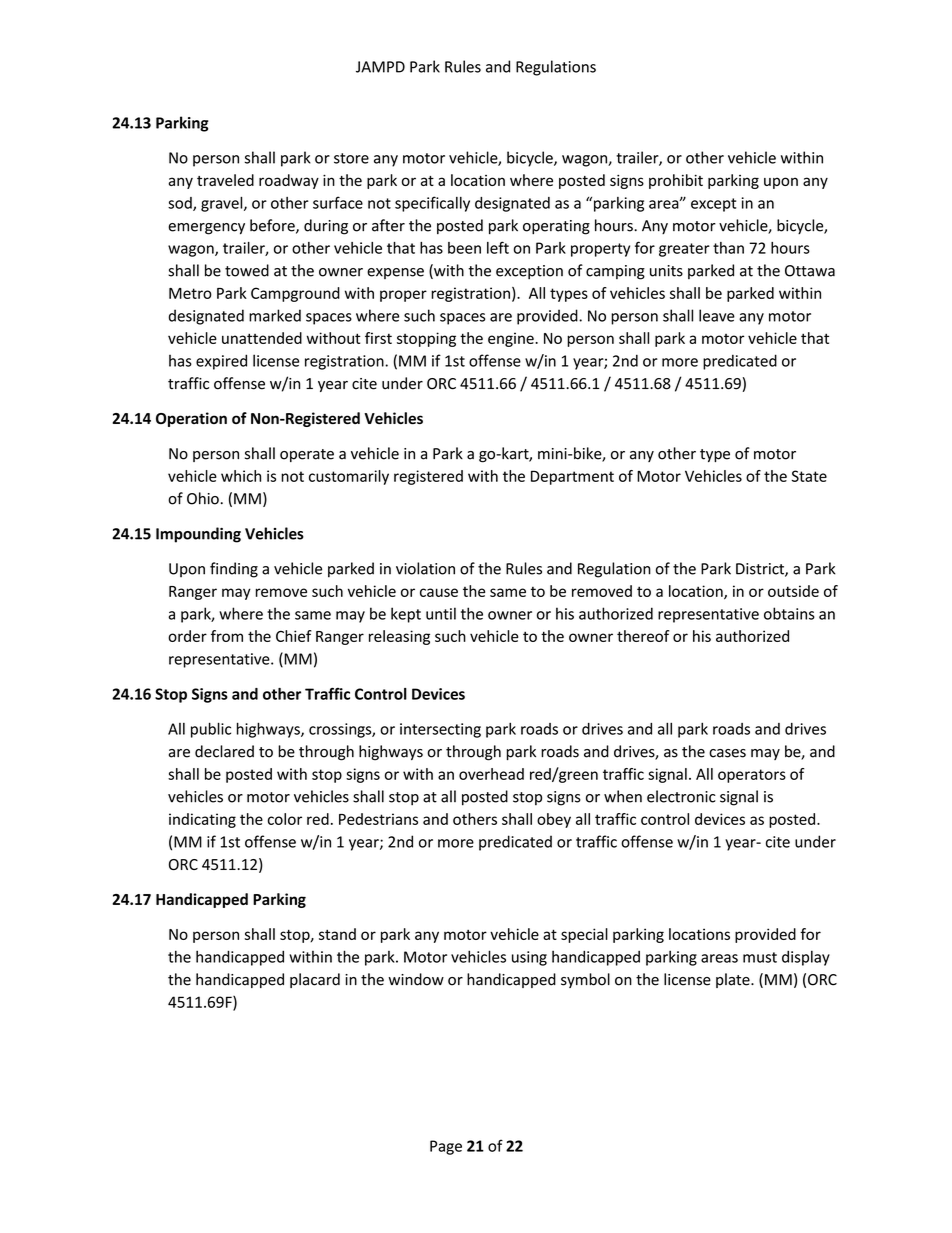 This screenshot has height=1233, width=952. Describe the element at coordinates (676, 181) in the screenshot. I see `prohibit` at that location.
